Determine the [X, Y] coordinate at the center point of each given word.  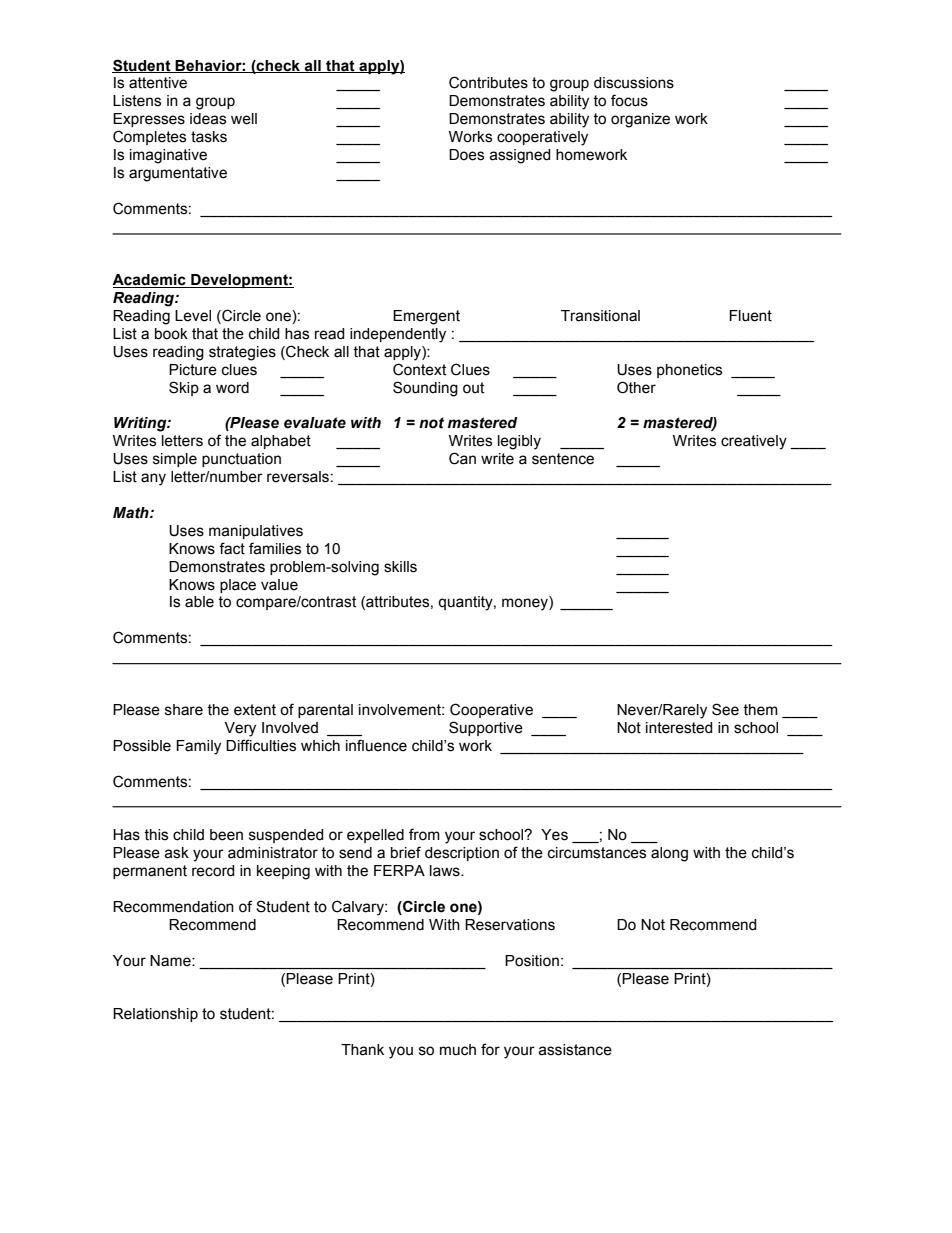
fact [232, 548]
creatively [754, 442]
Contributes [488, 82]
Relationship [155, 1015]
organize [640, 120]
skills [400, 567]
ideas [208, 119]
